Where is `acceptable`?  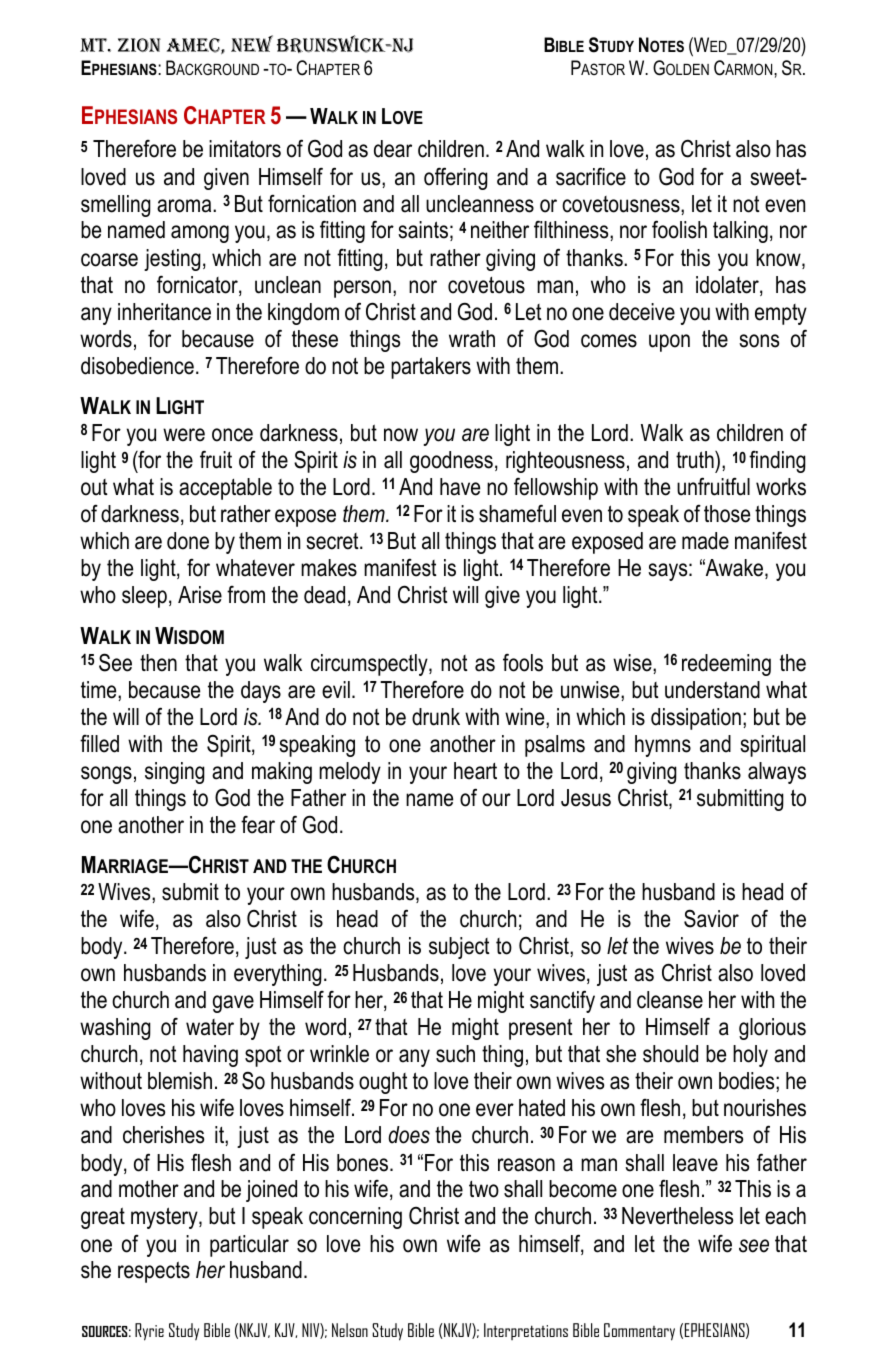
acceptable is located at coordinates (225, 489).
